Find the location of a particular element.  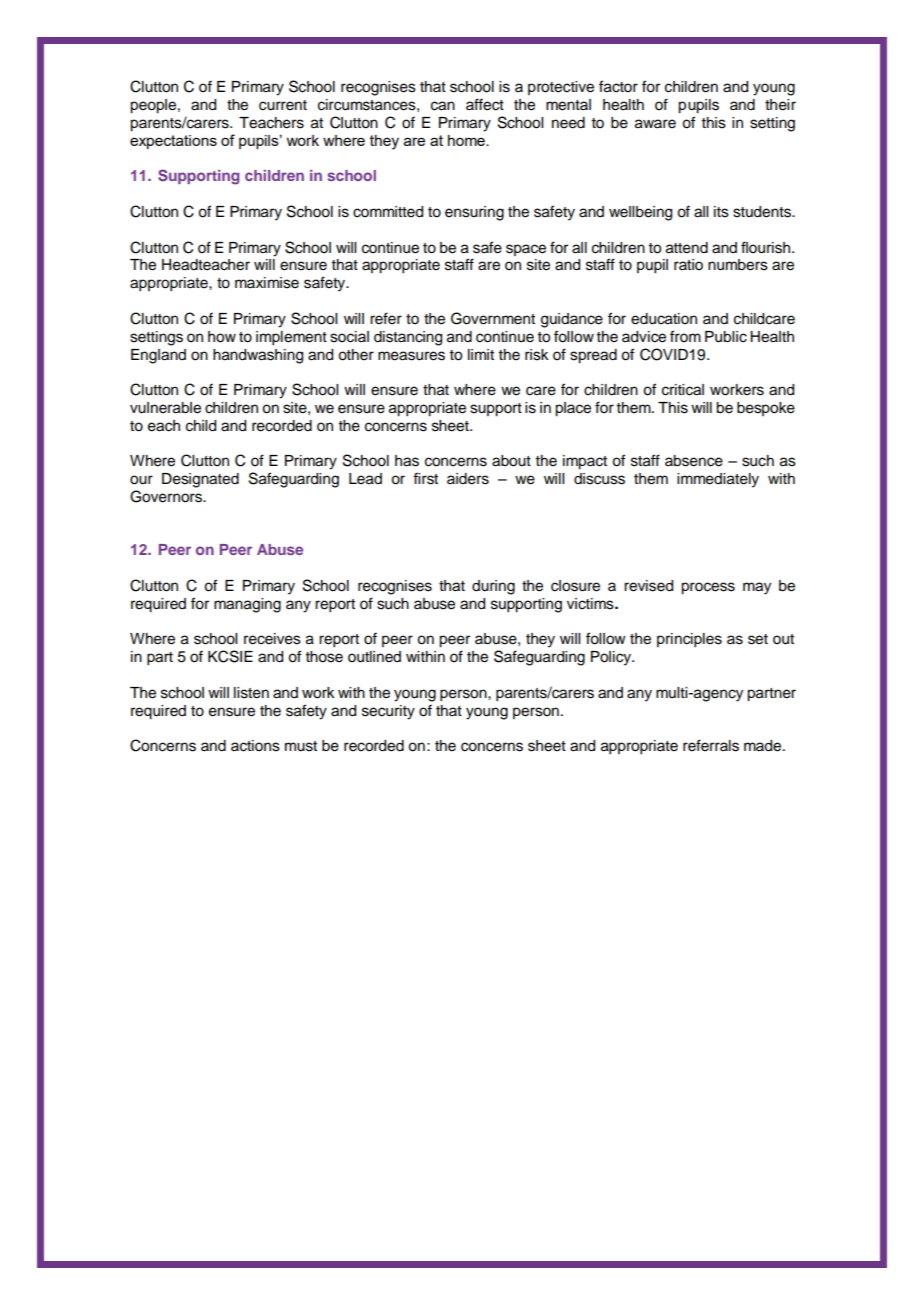

how is located at coordinates (222, 337).
